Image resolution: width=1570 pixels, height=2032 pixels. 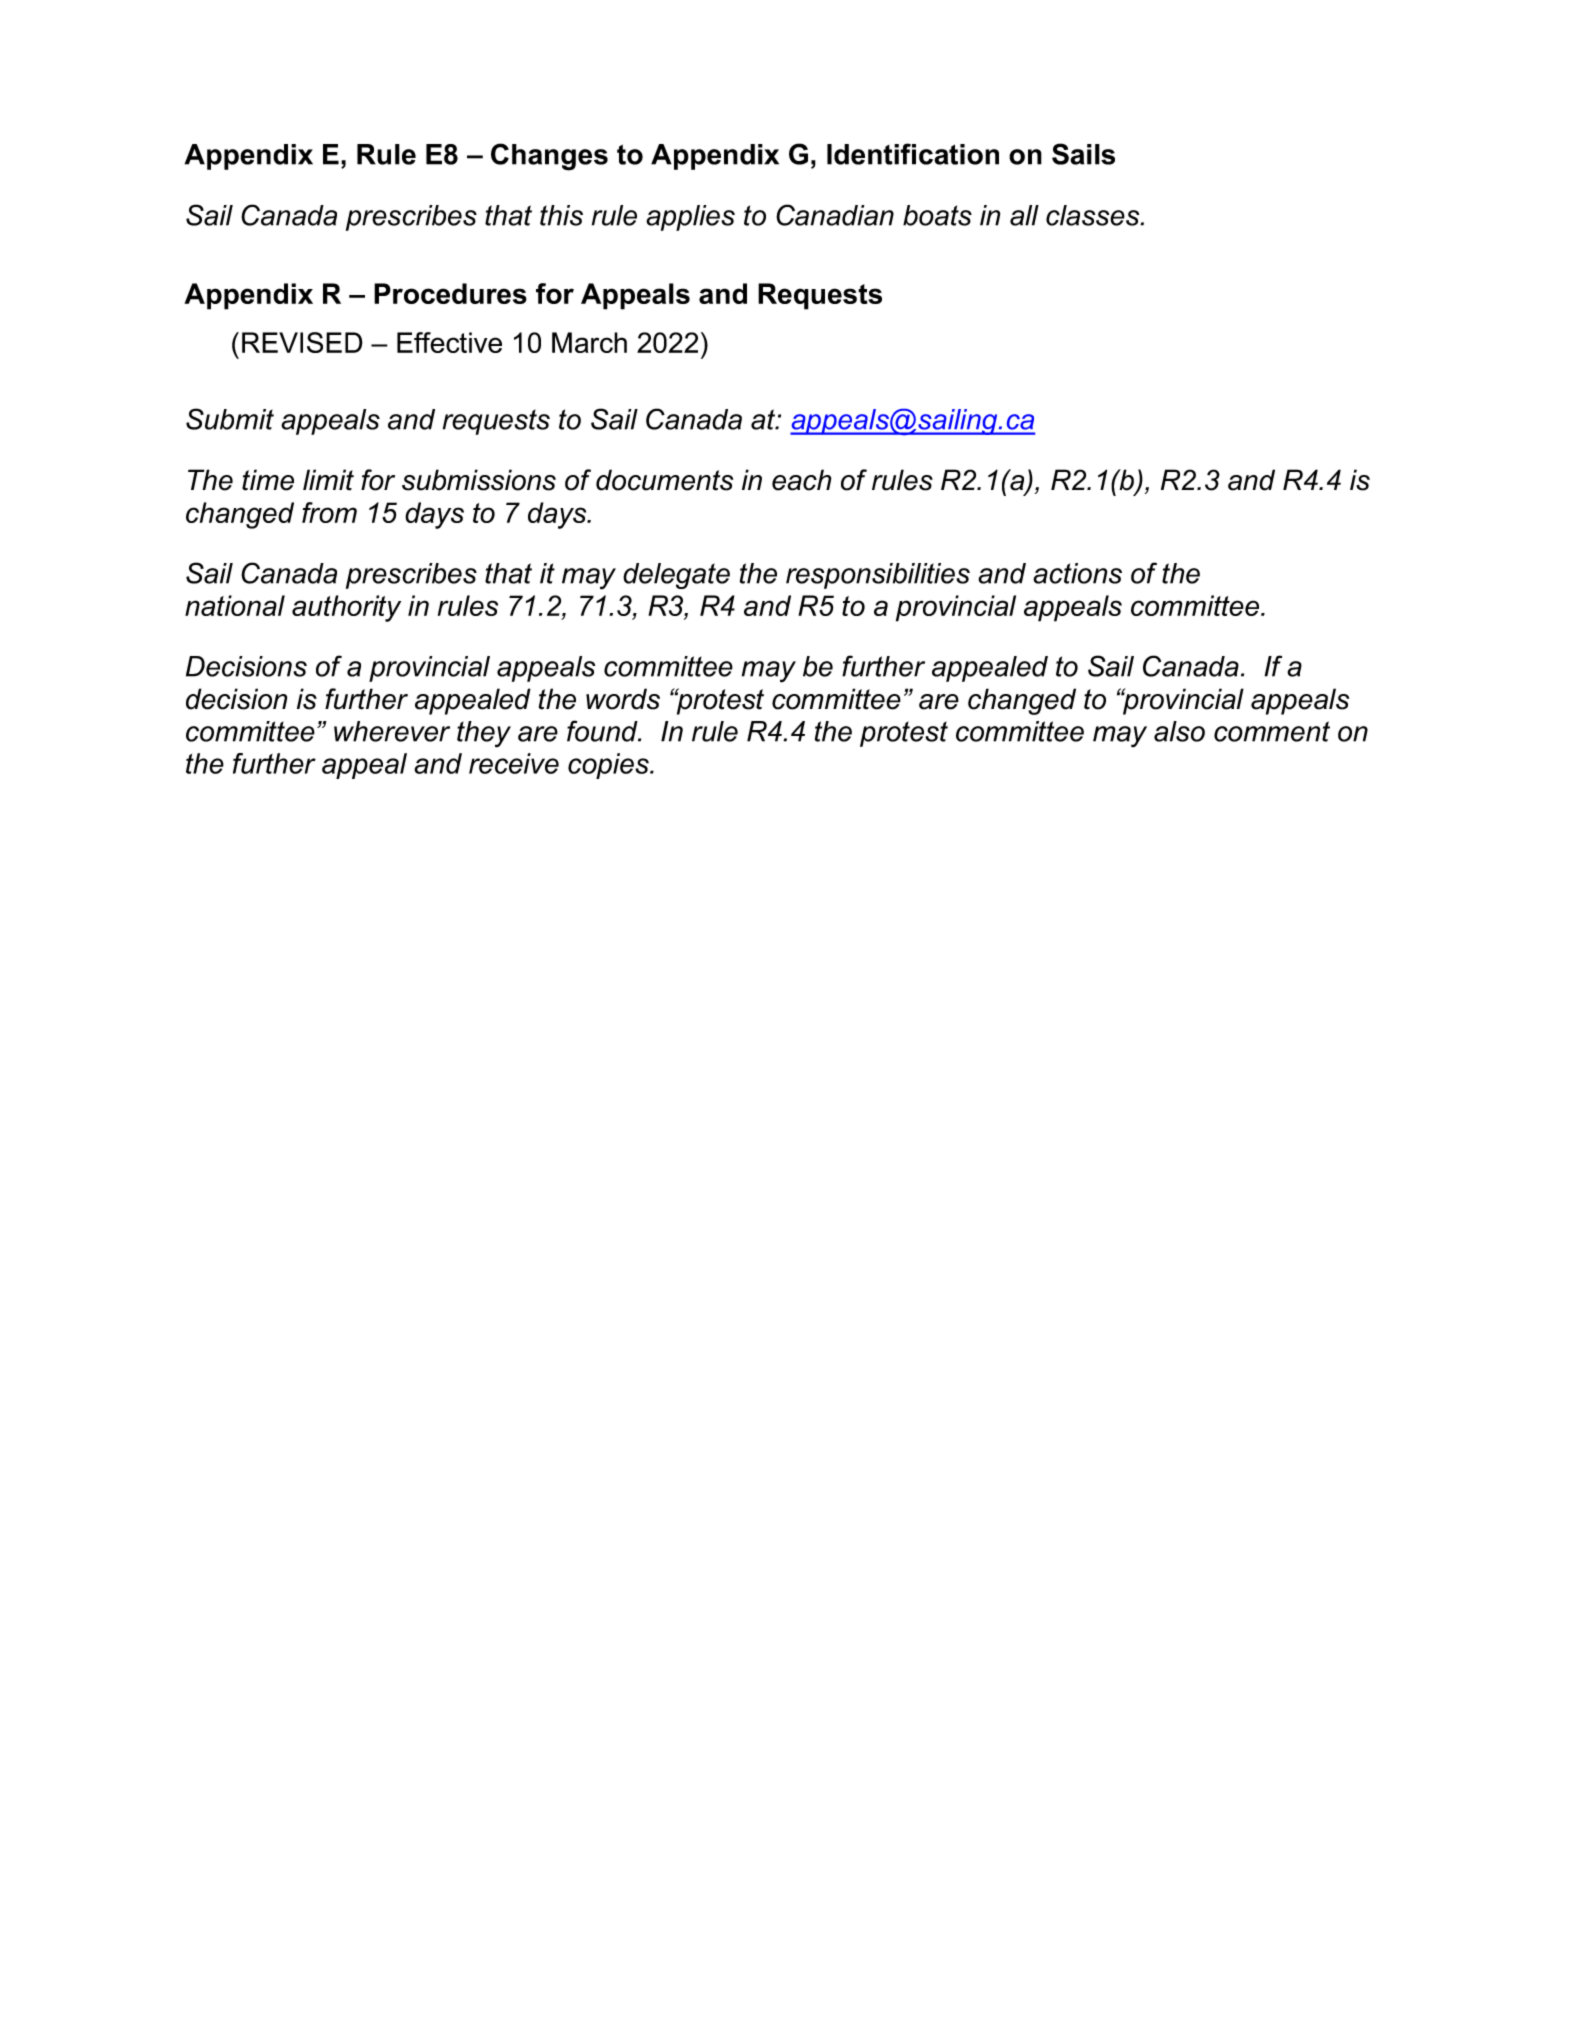 I want to click on REVISED, so click(x=302, y=342).
